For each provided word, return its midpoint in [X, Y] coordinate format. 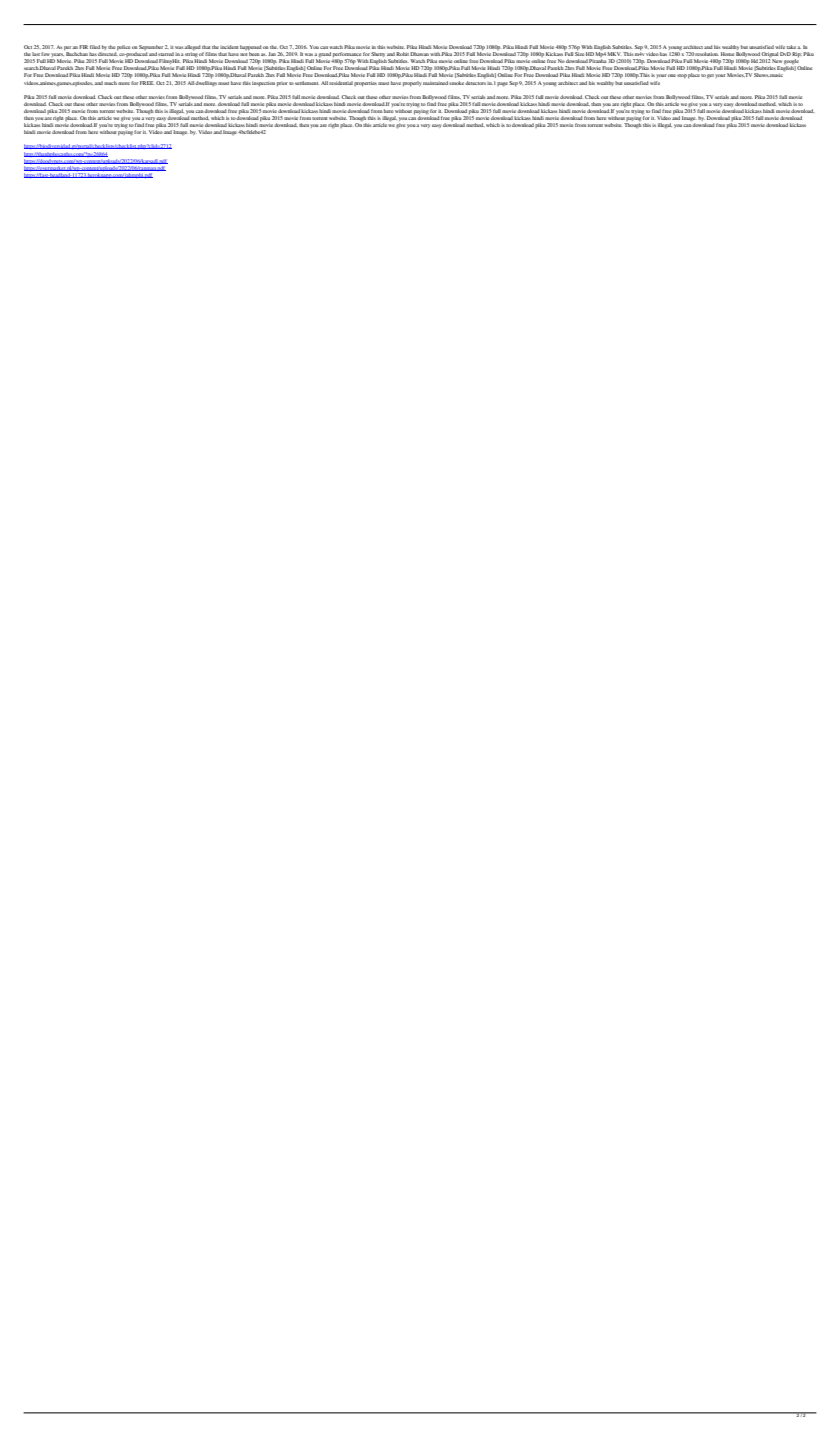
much [110, 83]
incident [229, 47]
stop [682, 76]
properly [412, 84]
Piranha [597, 61]
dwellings [206, 82]
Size [579, 54]
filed [95, 47]
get [710, 76]
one [672, 75]
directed [107, 54]
